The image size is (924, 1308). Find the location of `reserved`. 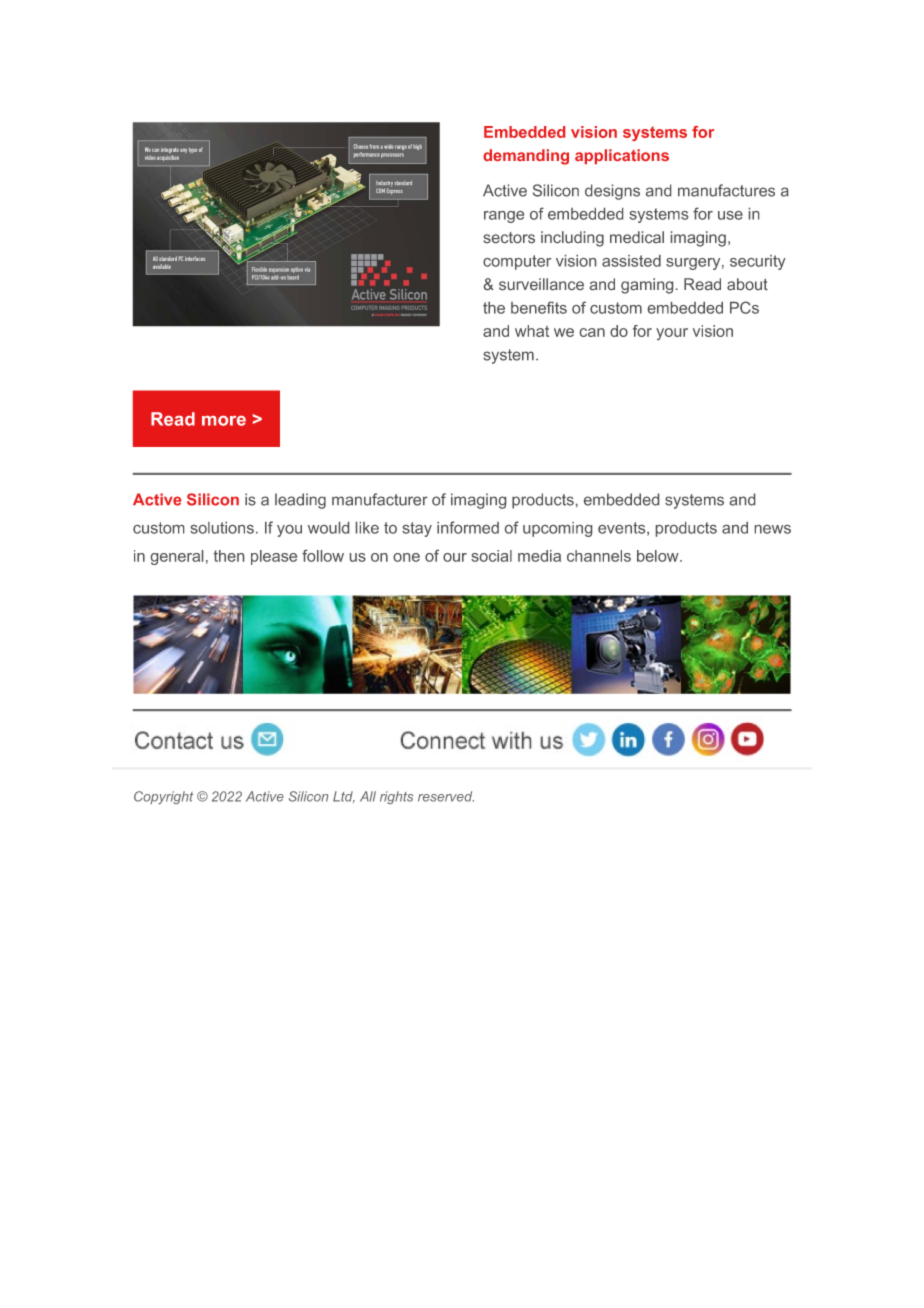

reserved is located at coordinates (446, 796).
